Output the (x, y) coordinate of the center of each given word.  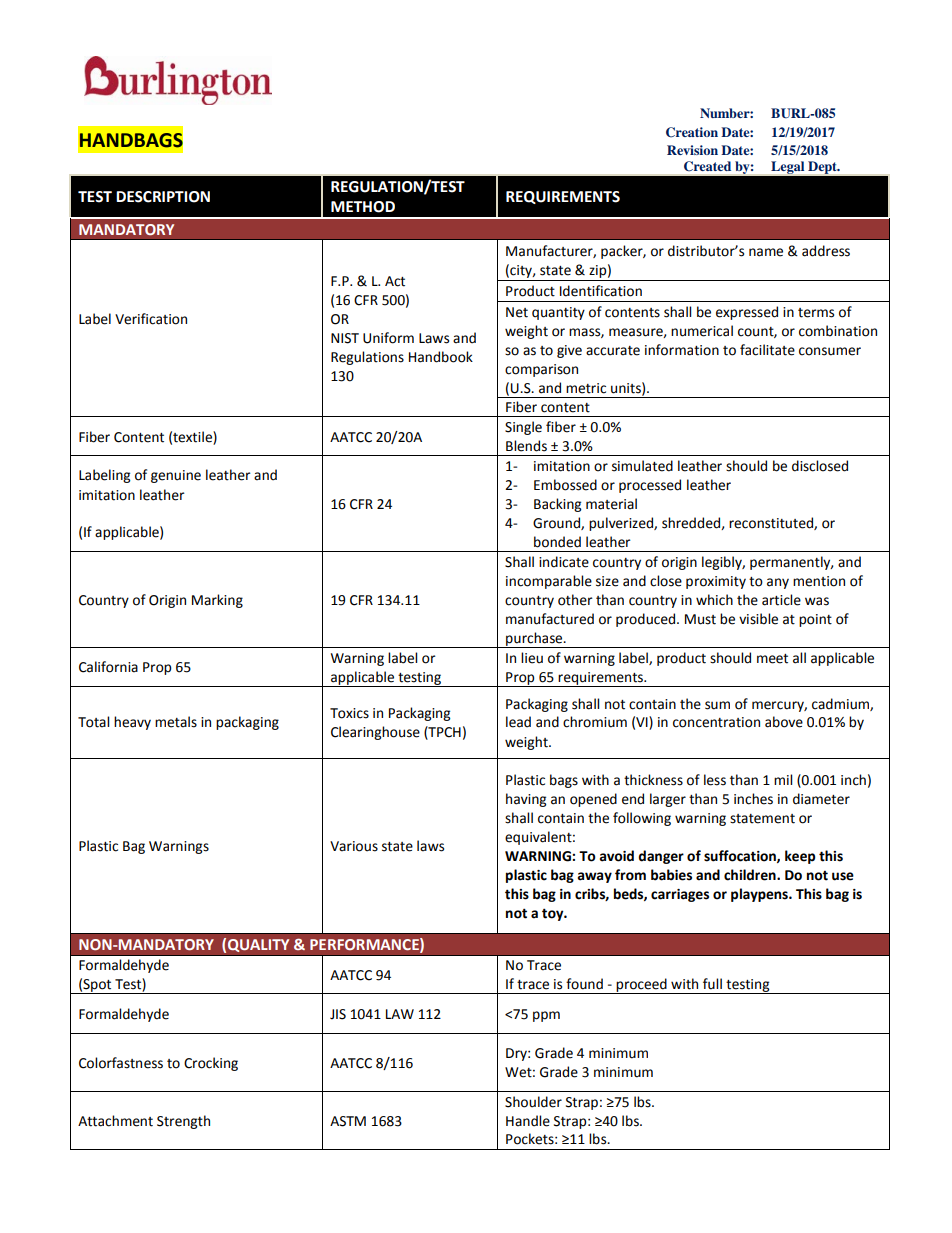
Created (707, 166)
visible (758, 619)
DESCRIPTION (163, 197)
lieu (532, 658)
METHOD (363, 207)
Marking (217, 601)
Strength (183, 1122)
